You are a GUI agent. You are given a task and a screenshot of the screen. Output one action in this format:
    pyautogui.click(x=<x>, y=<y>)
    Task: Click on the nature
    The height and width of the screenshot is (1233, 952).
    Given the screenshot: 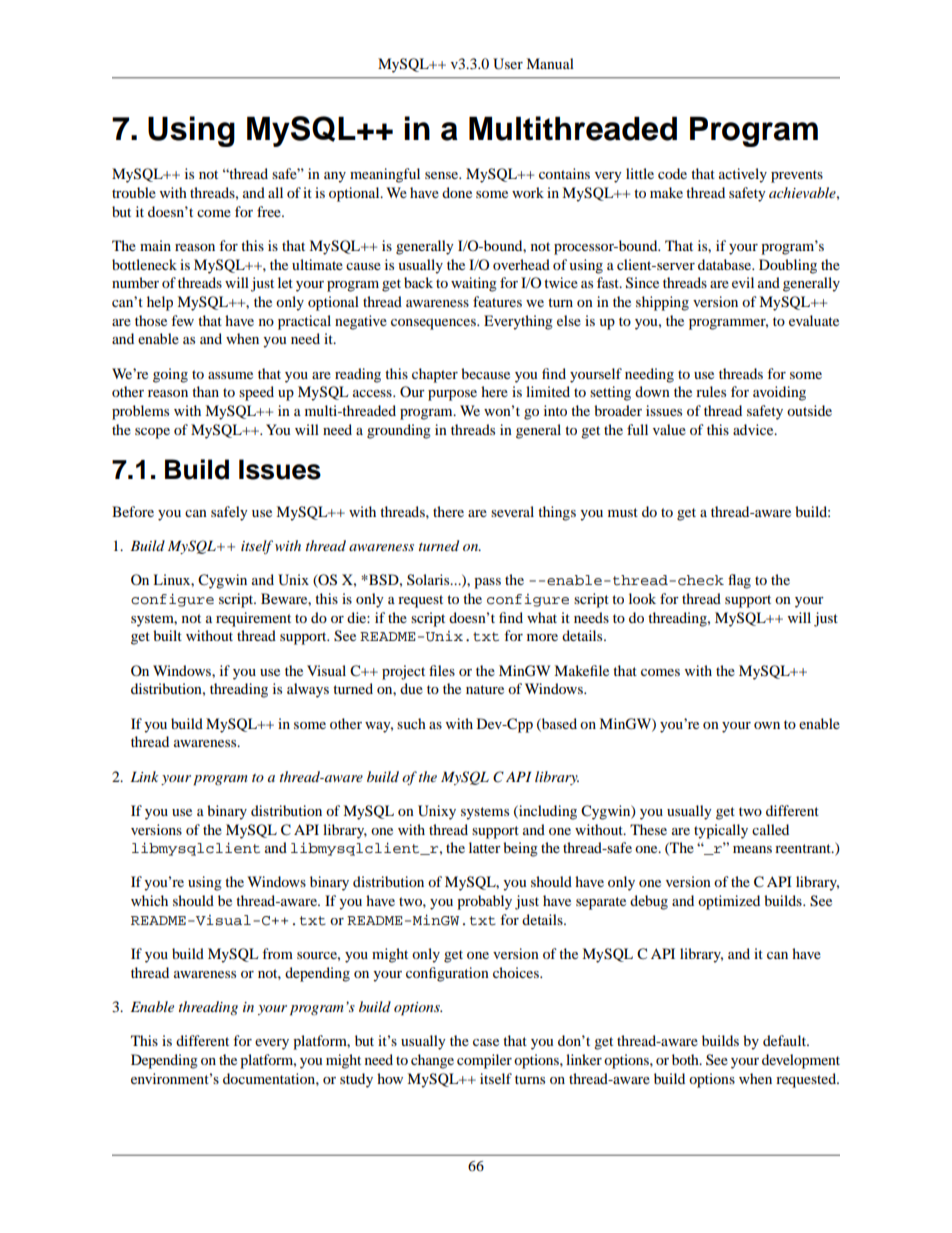 What is the action you would take?
    pyautogui.click(x=485, y=689)
